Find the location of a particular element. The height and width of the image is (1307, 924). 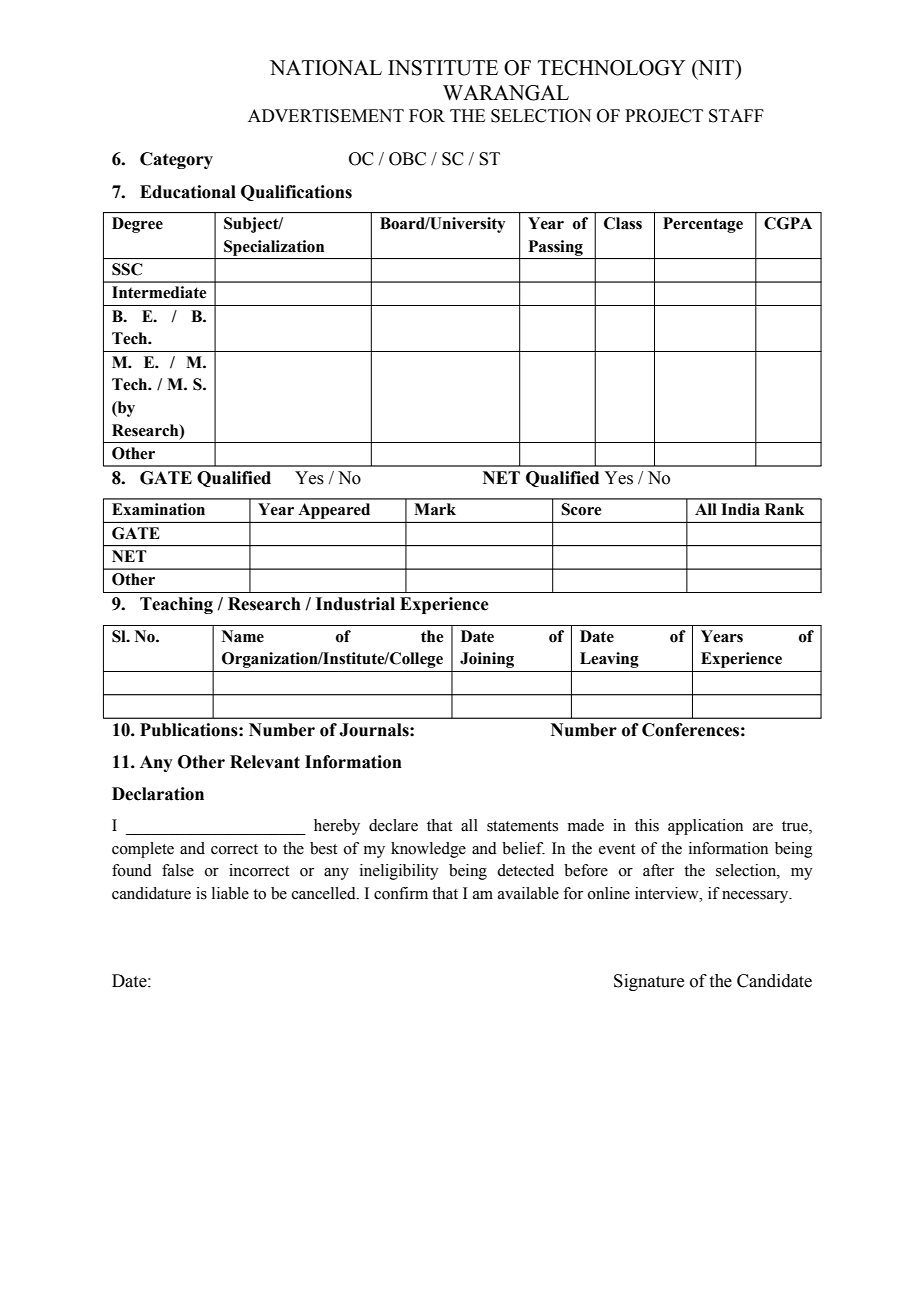

Examination is located at coordinates (158, 509).
